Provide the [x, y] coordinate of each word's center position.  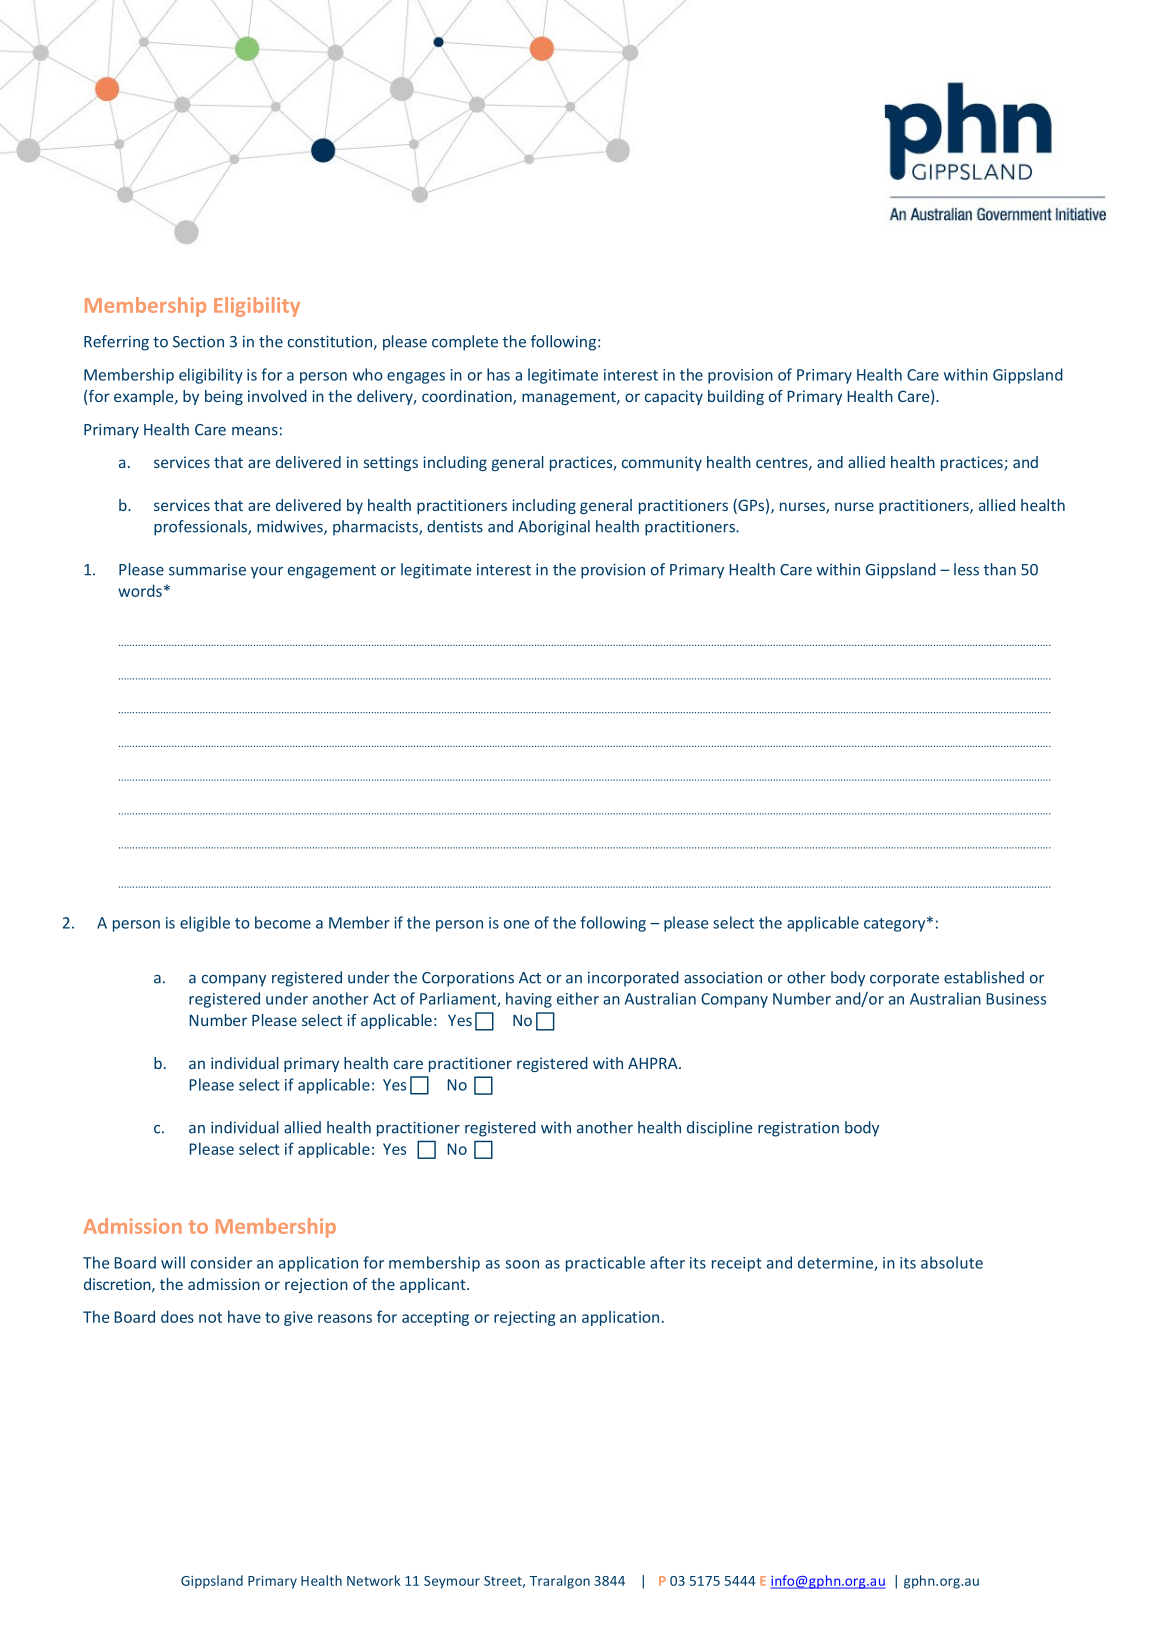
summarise [207, 570]
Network [374, 1580]
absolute [952, 1262]
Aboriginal [554, 528]
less [966, 569]
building [736, 397]
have [244, 1316]
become [283, 922]
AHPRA [654, 1063]
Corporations [468, 979]
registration [798, 1129]
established [984, 977]
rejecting [524, 1318]
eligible [205, 924]
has [498, 374]
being [224, 397]
